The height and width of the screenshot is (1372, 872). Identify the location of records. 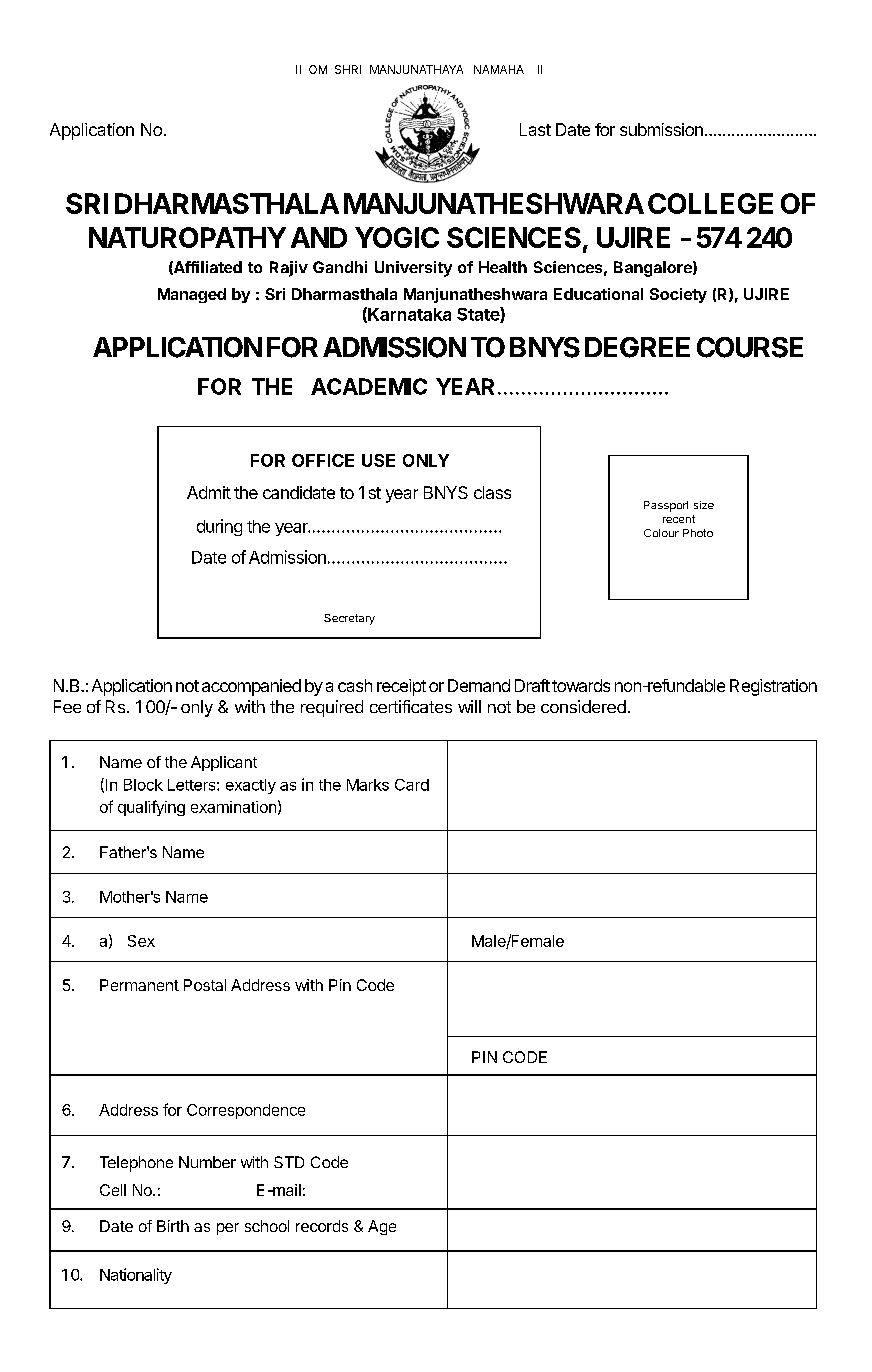
(322, 1226).
